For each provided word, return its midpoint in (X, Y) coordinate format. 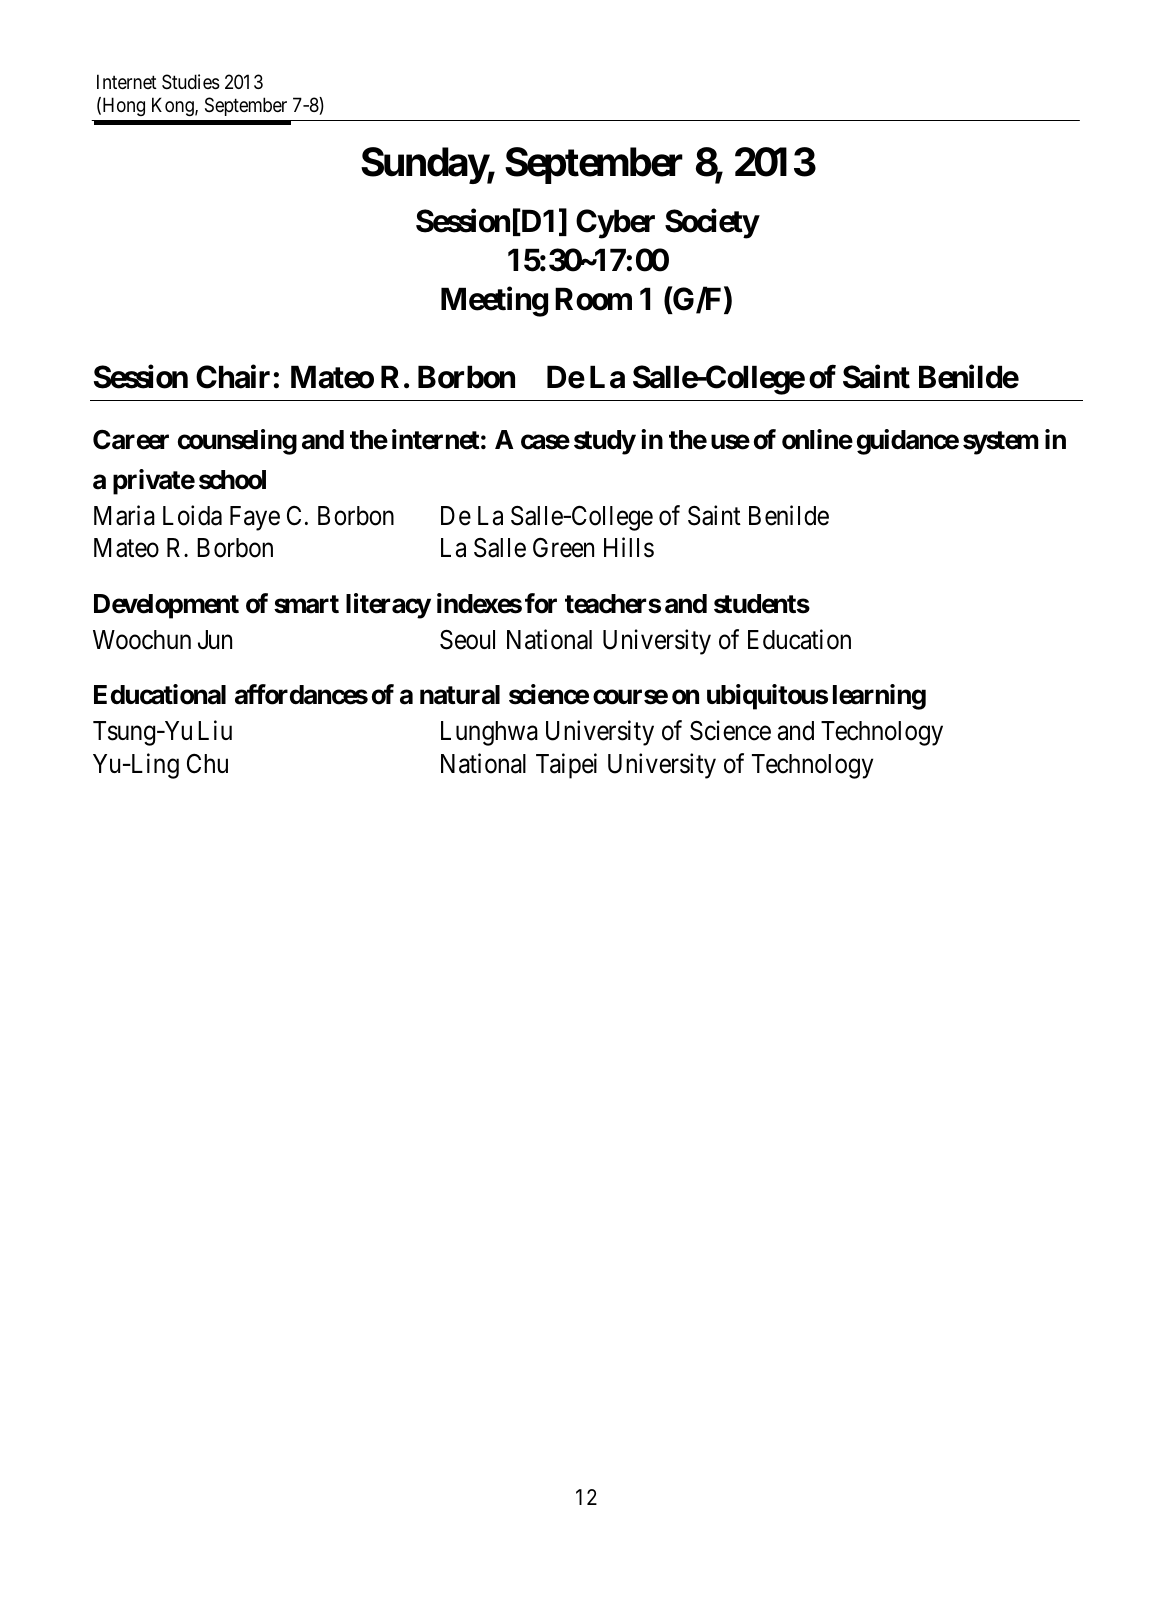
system (1001, 443)
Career (131, 440)
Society (712, 224)
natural (460, 695)
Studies (191, 82)
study (605, 442)
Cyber (615, 224)
